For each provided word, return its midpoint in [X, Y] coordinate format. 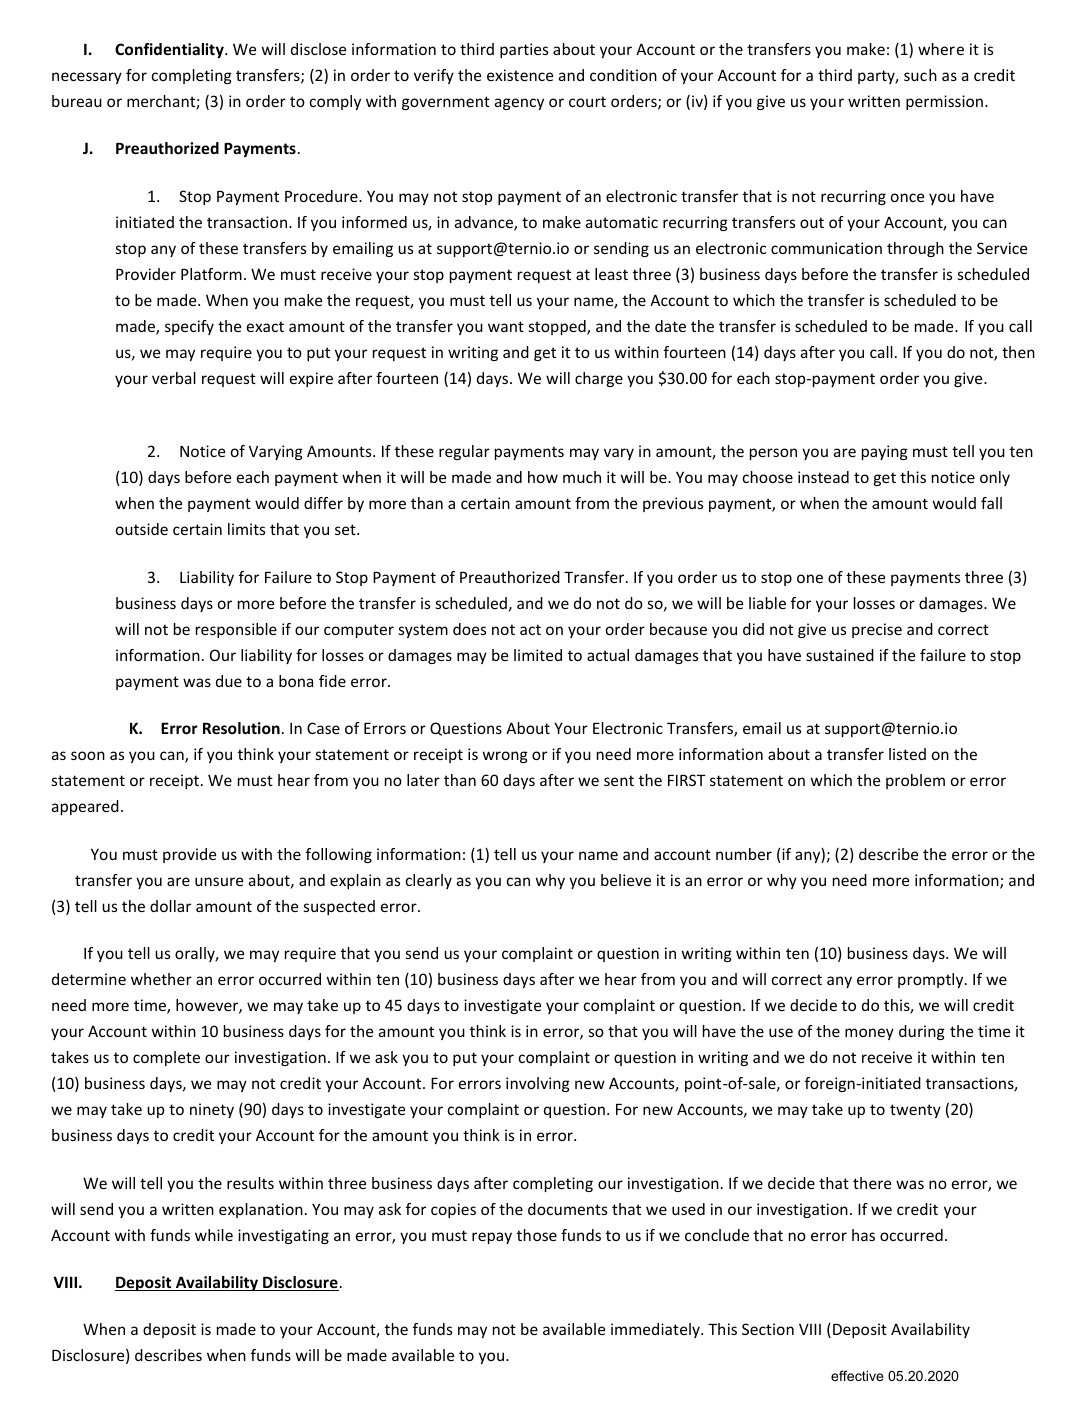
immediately [656, 1330]
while [214, 1235]
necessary [87, 78]
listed [907, 754]
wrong [505, 757]
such [920, 75]
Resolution [241, 728]
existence [520, 75]
